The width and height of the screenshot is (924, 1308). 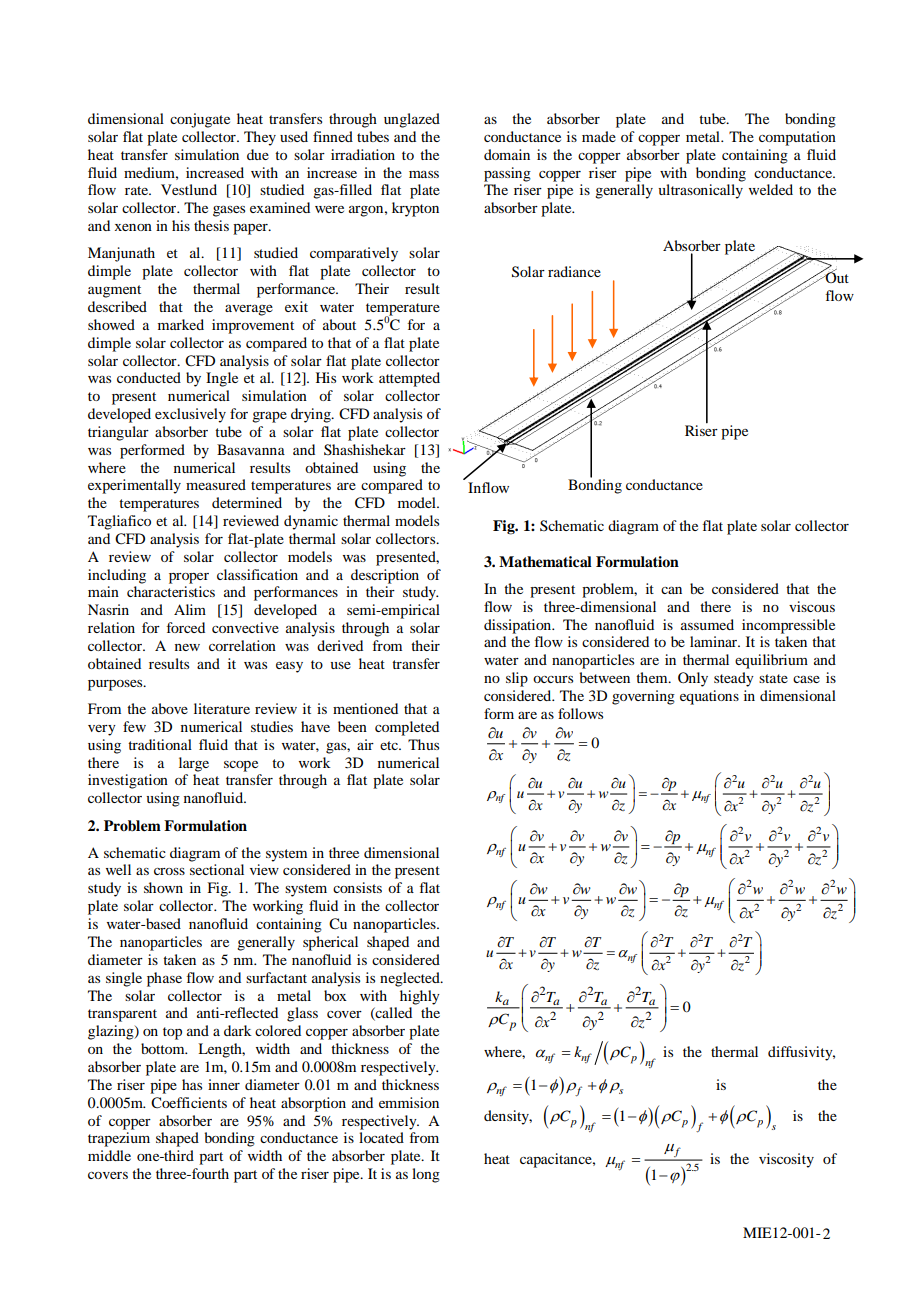 What do you see at coordinates (189, 1103) in the screenshot?
I see `Coefficients` at bounding box center [189, 1103].
